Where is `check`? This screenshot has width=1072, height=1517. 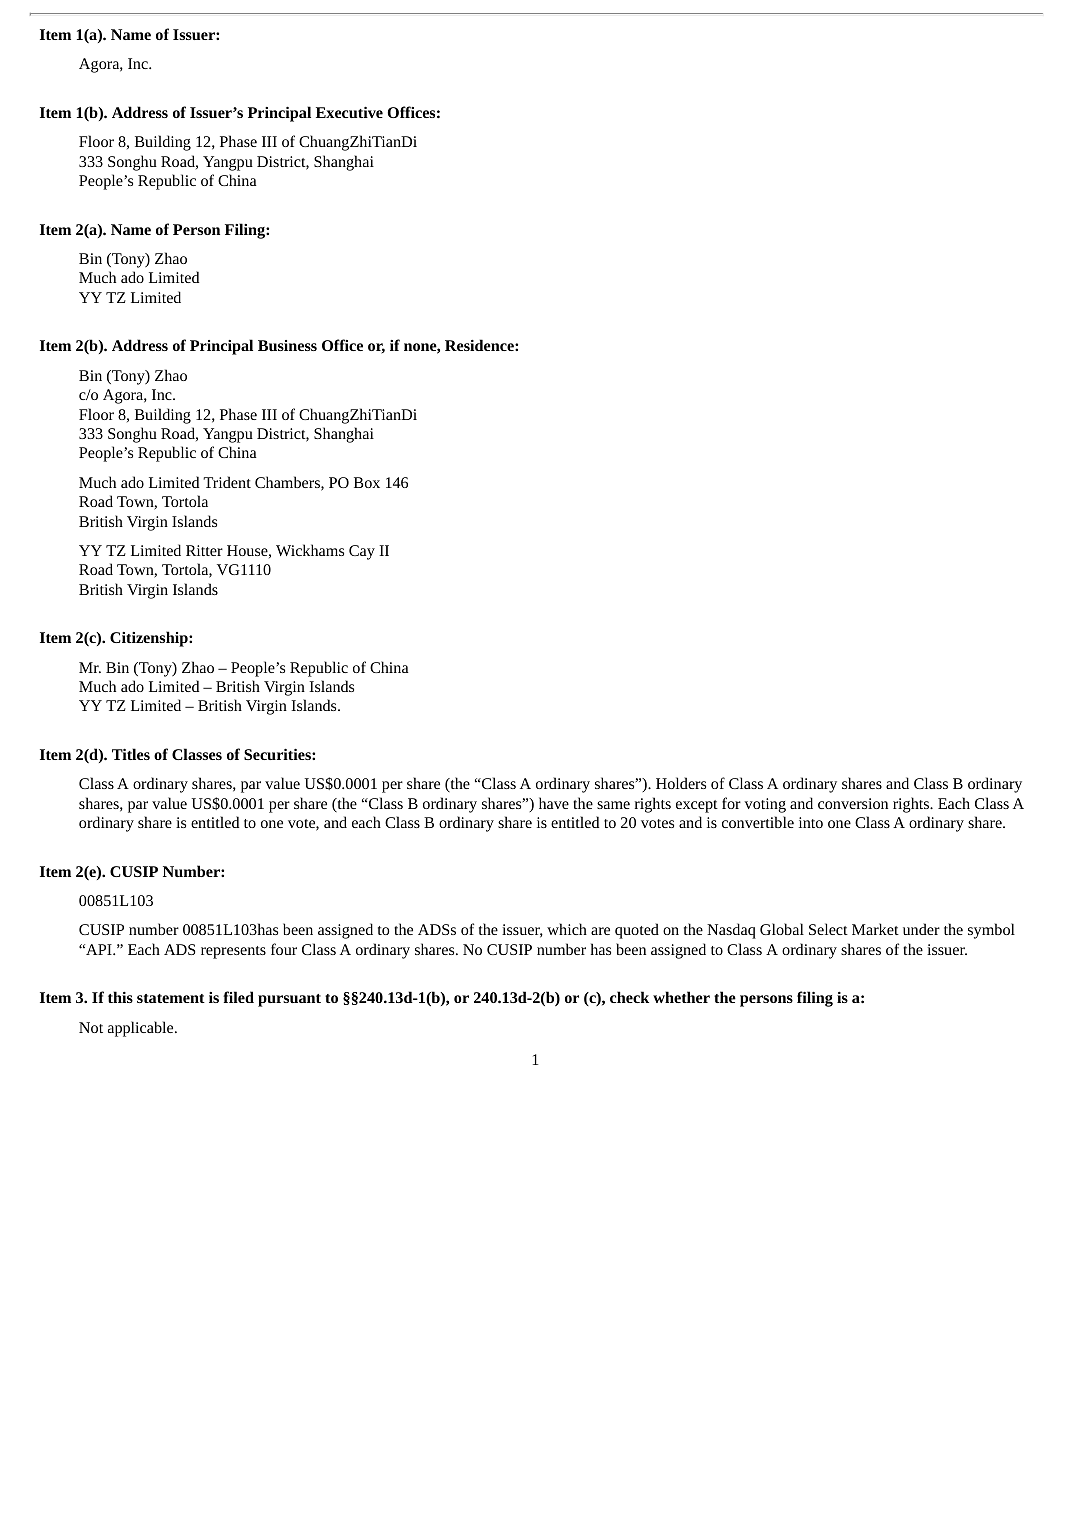 check is located at coordinates (629, 997).
